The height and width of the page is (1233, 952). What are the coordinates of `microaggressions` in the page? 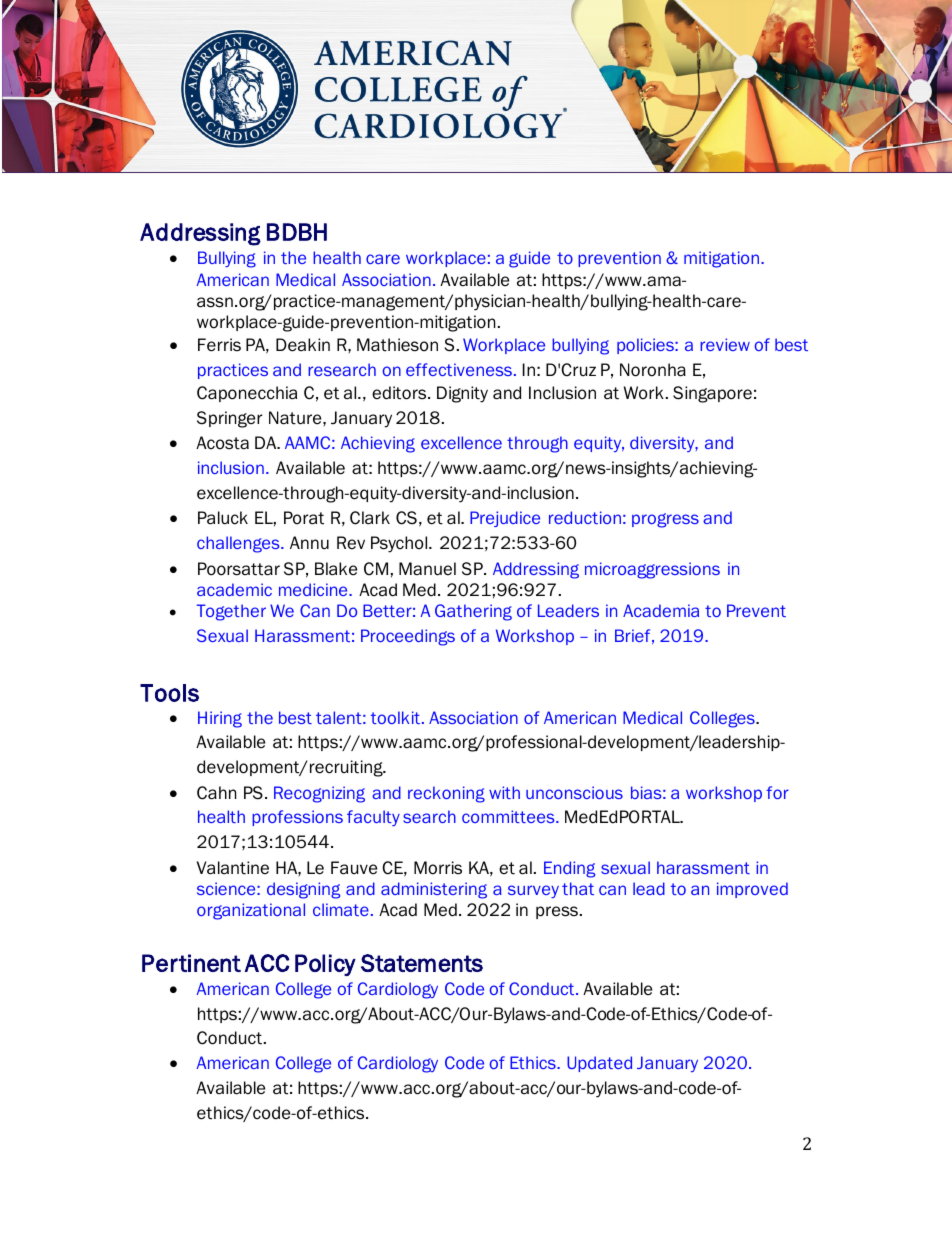 It's located at (652, 570).
